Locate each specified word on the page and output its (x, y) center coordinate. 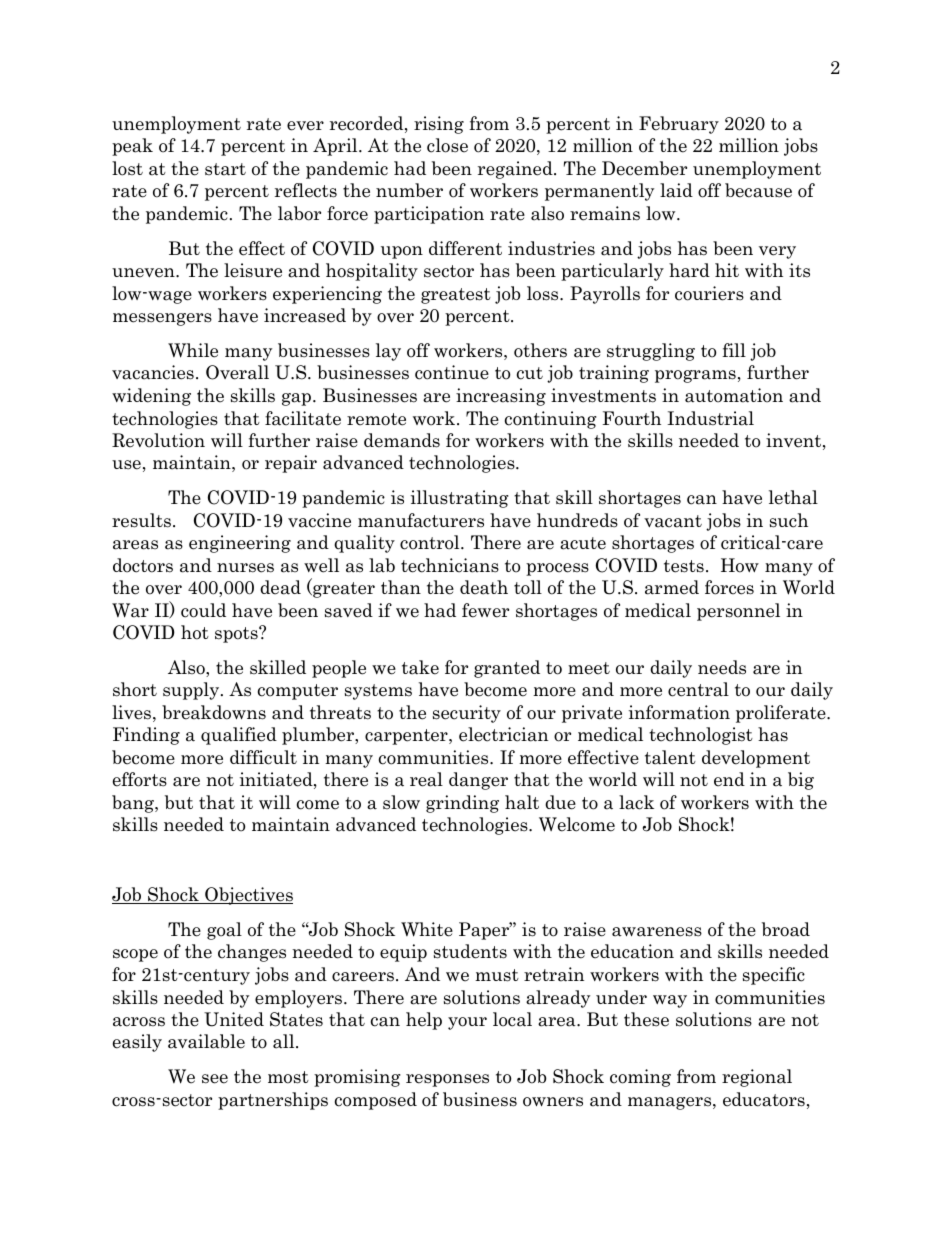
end (729, 779)
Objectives (248, 896)
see (215, 1079)
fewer (485, 610)
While (193, 350)
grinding (462, 804)
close (447, 145)
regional (757, 1078)
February (679, 125)
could (203, 610)
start (225, 169)
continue (452, 372)
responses (447, 1080)
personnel (738, 612)
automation (734, 395)
